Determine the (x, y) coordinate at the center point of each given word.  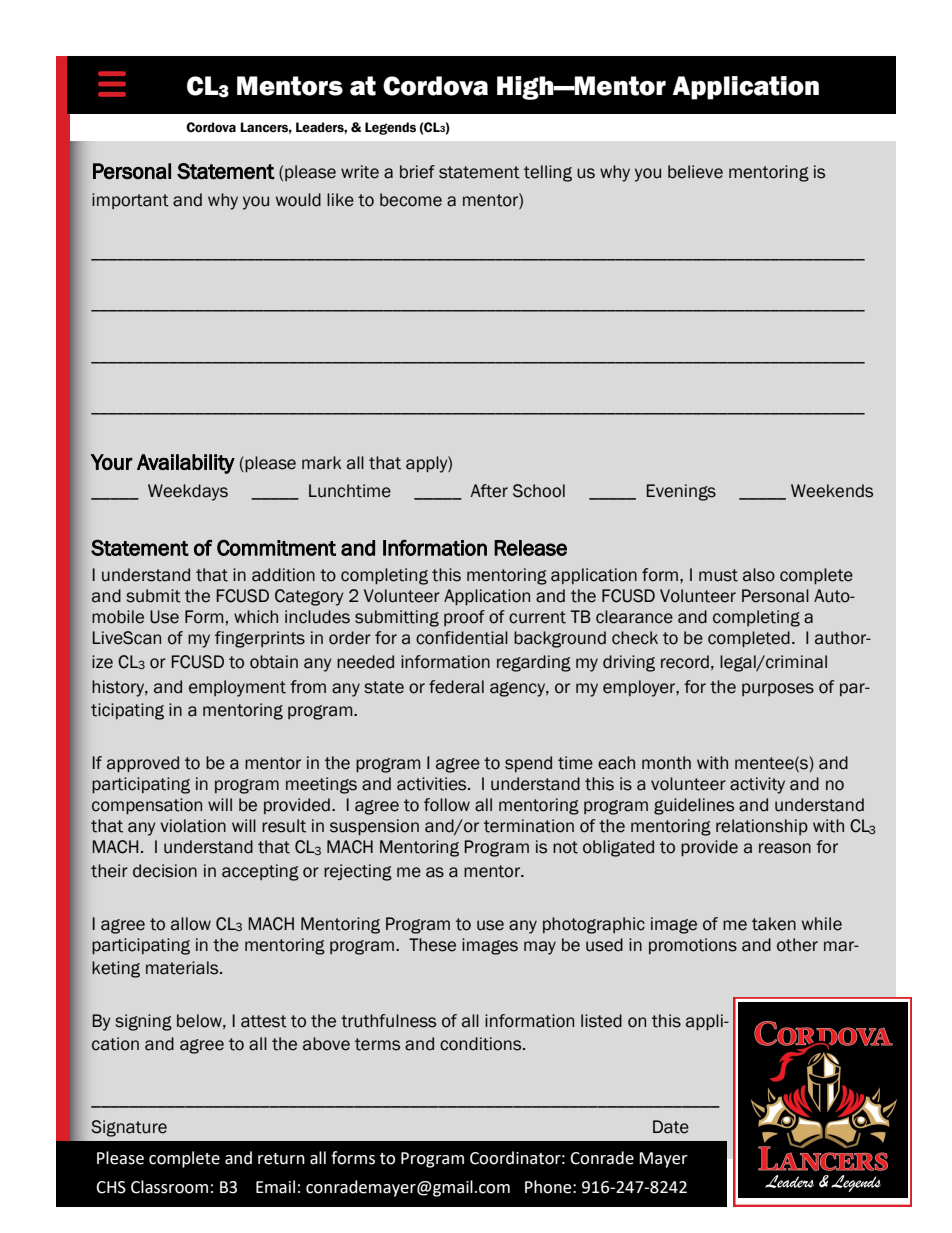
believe (695, 172)
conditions (482, 1044)
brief (417, 172)
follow (447, 805)
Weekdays (188, 492)
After (489, 491)
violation (193, 826)
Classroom (169, 1187)
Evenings (681, 492)
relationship (762, 827)
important (130, 201)
